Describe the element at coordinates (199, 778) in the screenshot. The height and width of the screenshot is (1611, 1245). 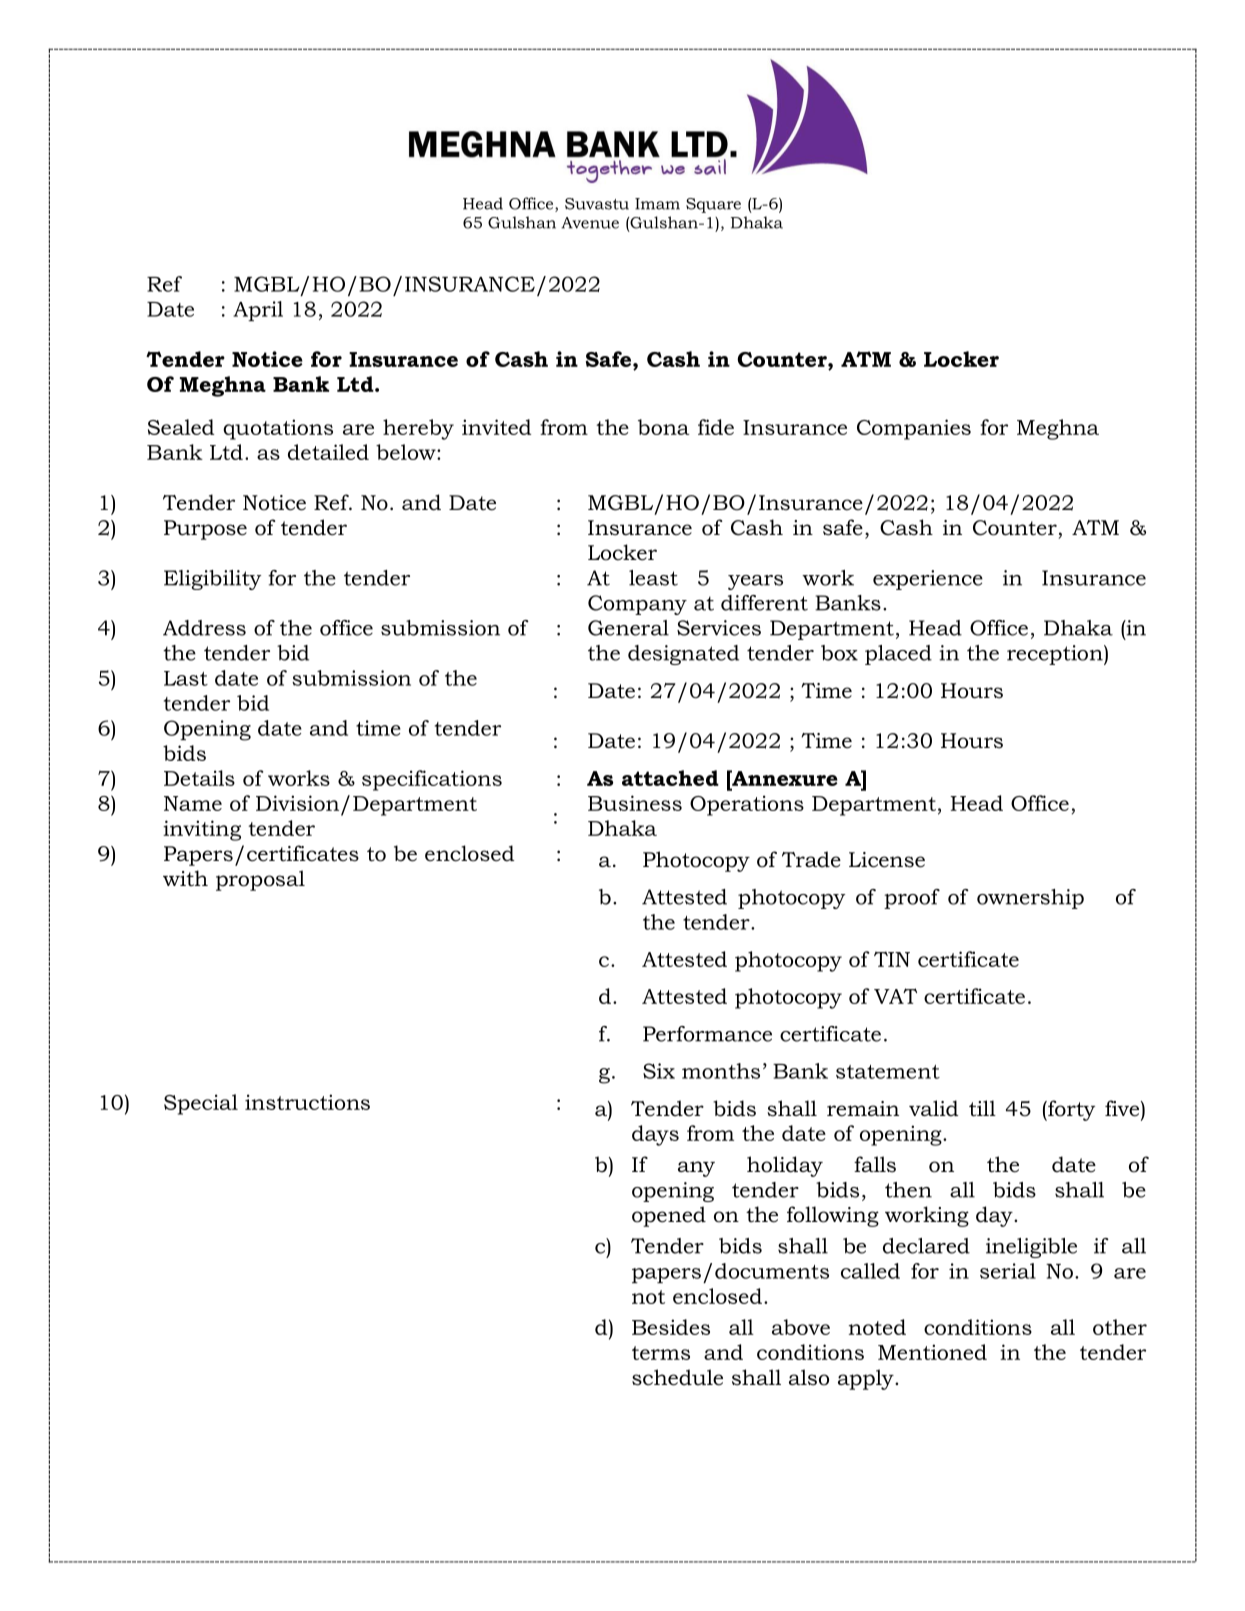
I see `Details` at that location.
